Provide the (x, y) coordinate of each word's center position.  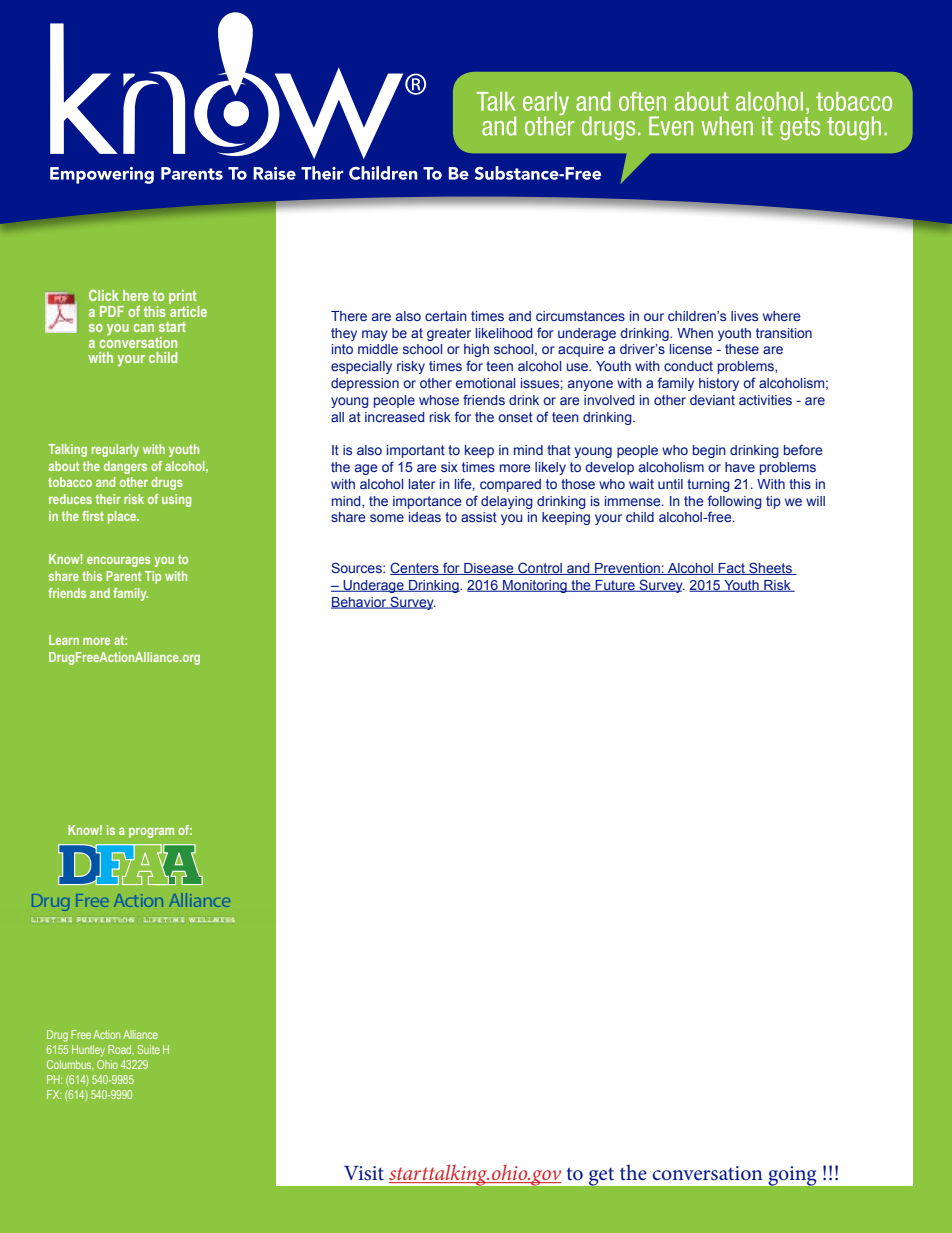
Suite (148, 1049)
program (151, 832)
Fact (732, 569)
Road (121, 1050)
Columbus (70, 1064)
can (143, 328)
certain (446, 316)
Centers (415, 568)
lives (744, 316)
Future (615, 586)
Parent (123, 576)
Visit (364, 1173)
